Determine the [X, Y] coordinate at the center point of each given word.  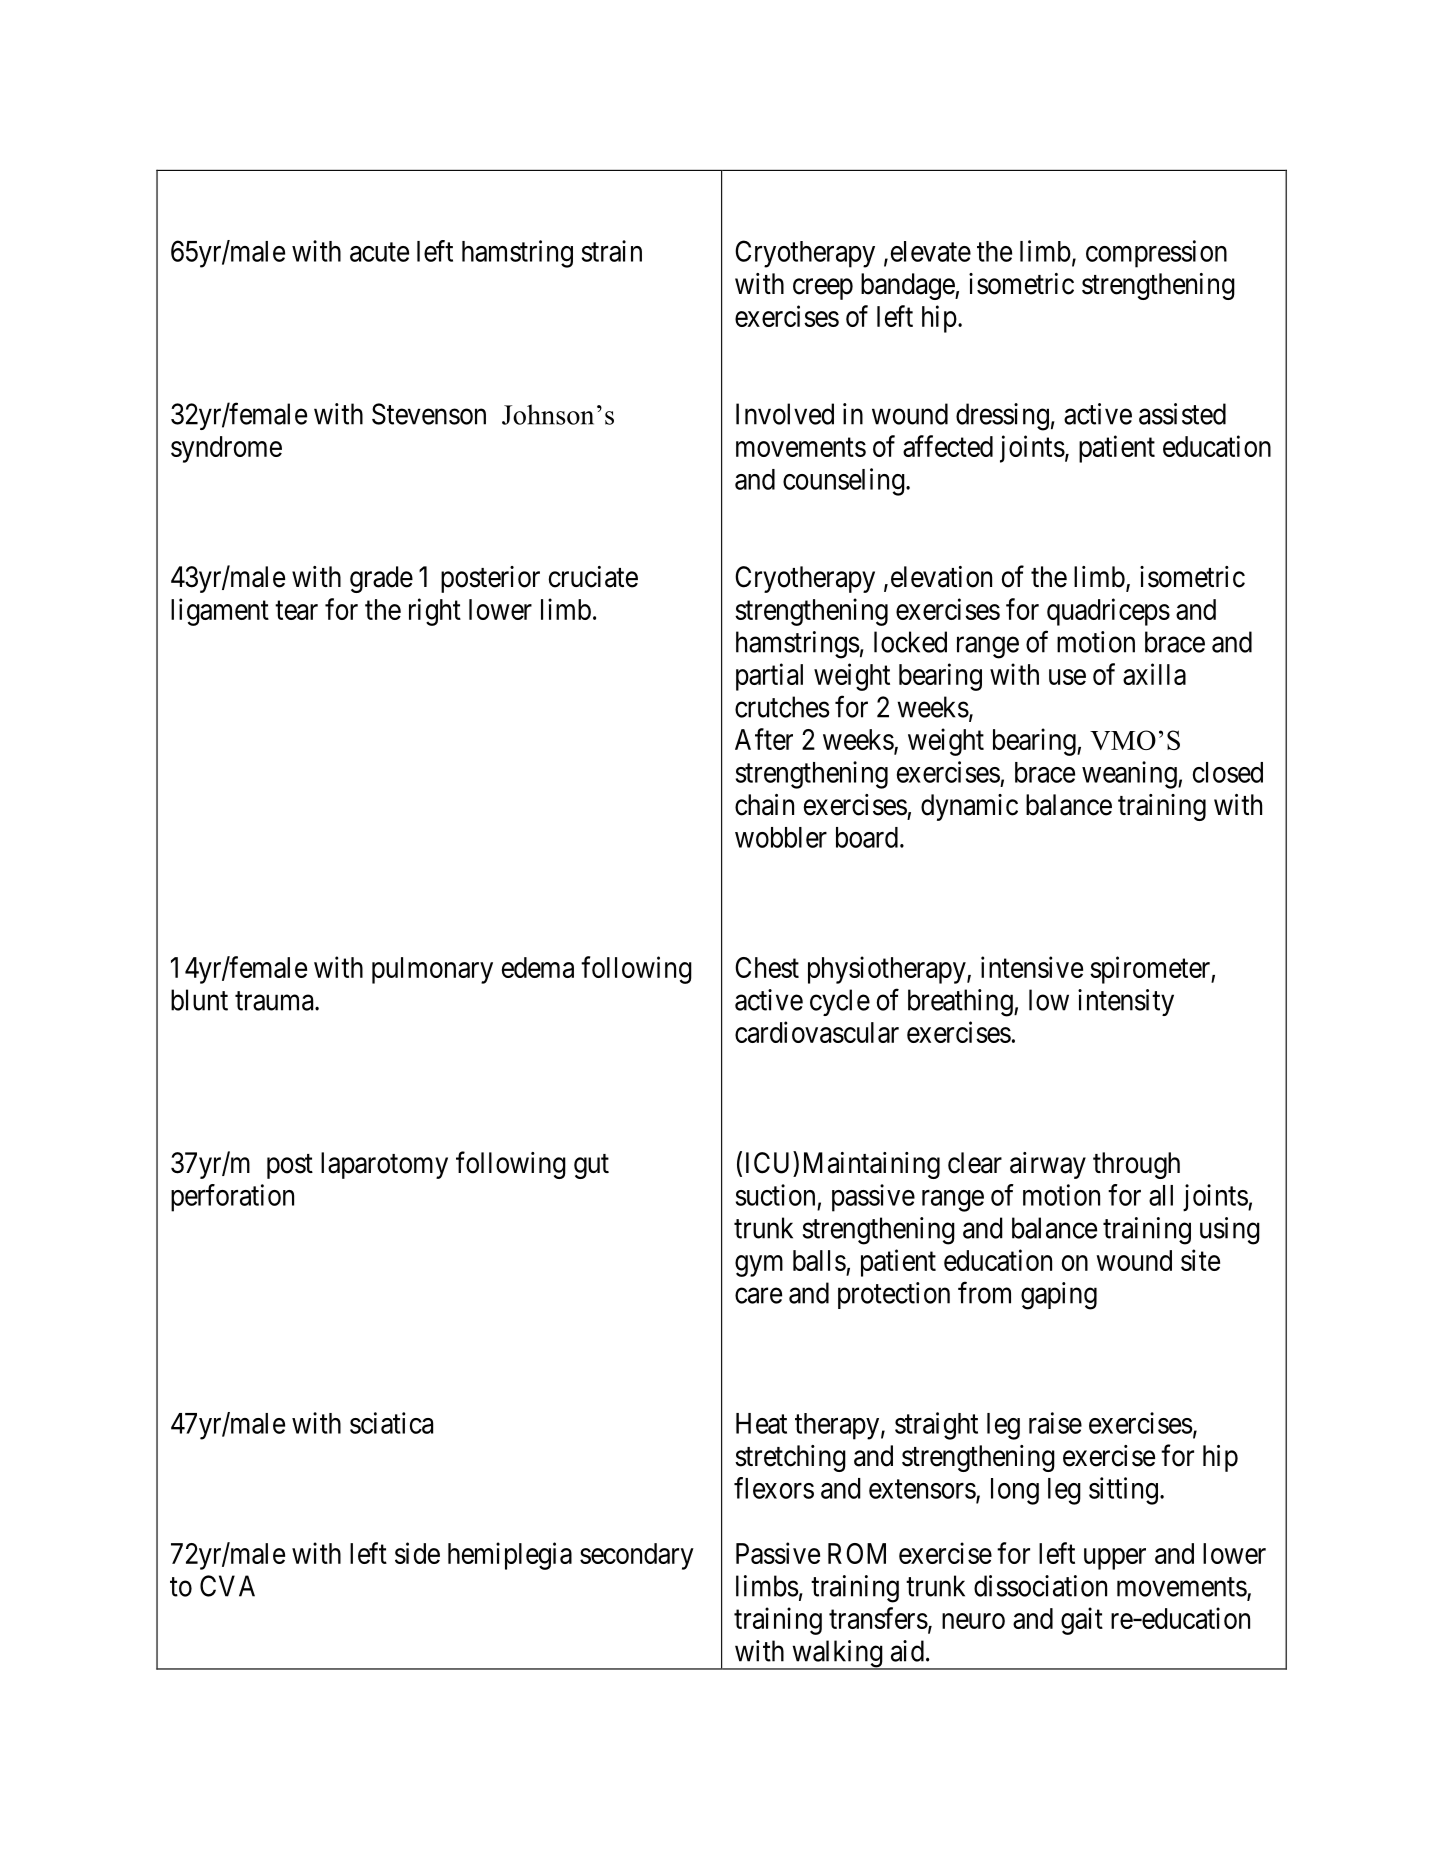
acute [379, 252]
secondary [637, 1556]
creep [823, 289]
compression [1156, 254]
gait [1082, 1621]
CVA [227, 1586]
